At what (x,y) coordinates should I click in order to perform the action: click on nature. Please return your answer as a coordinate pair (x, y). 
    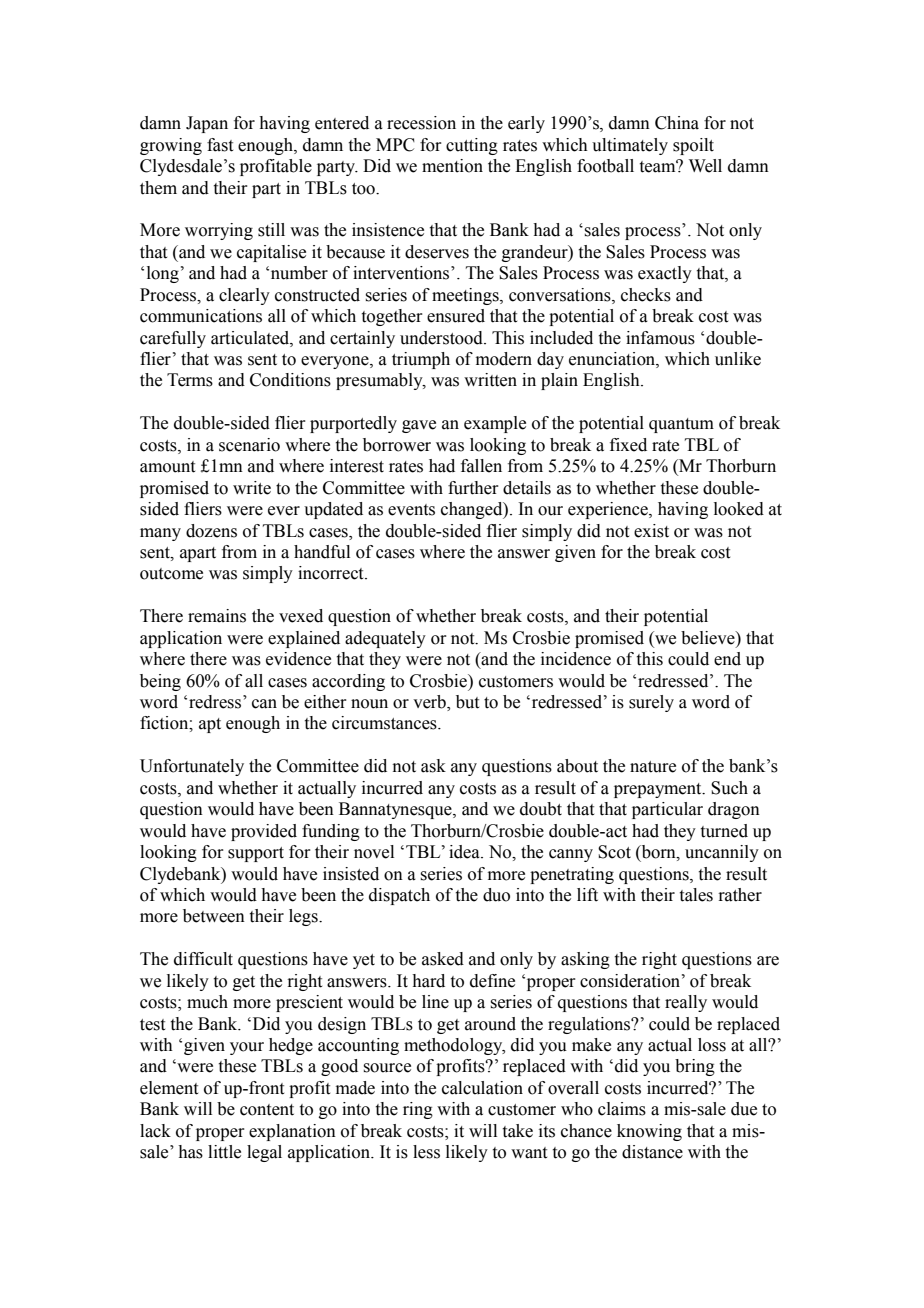
    Looking at the image, I should click on (653, 767).
